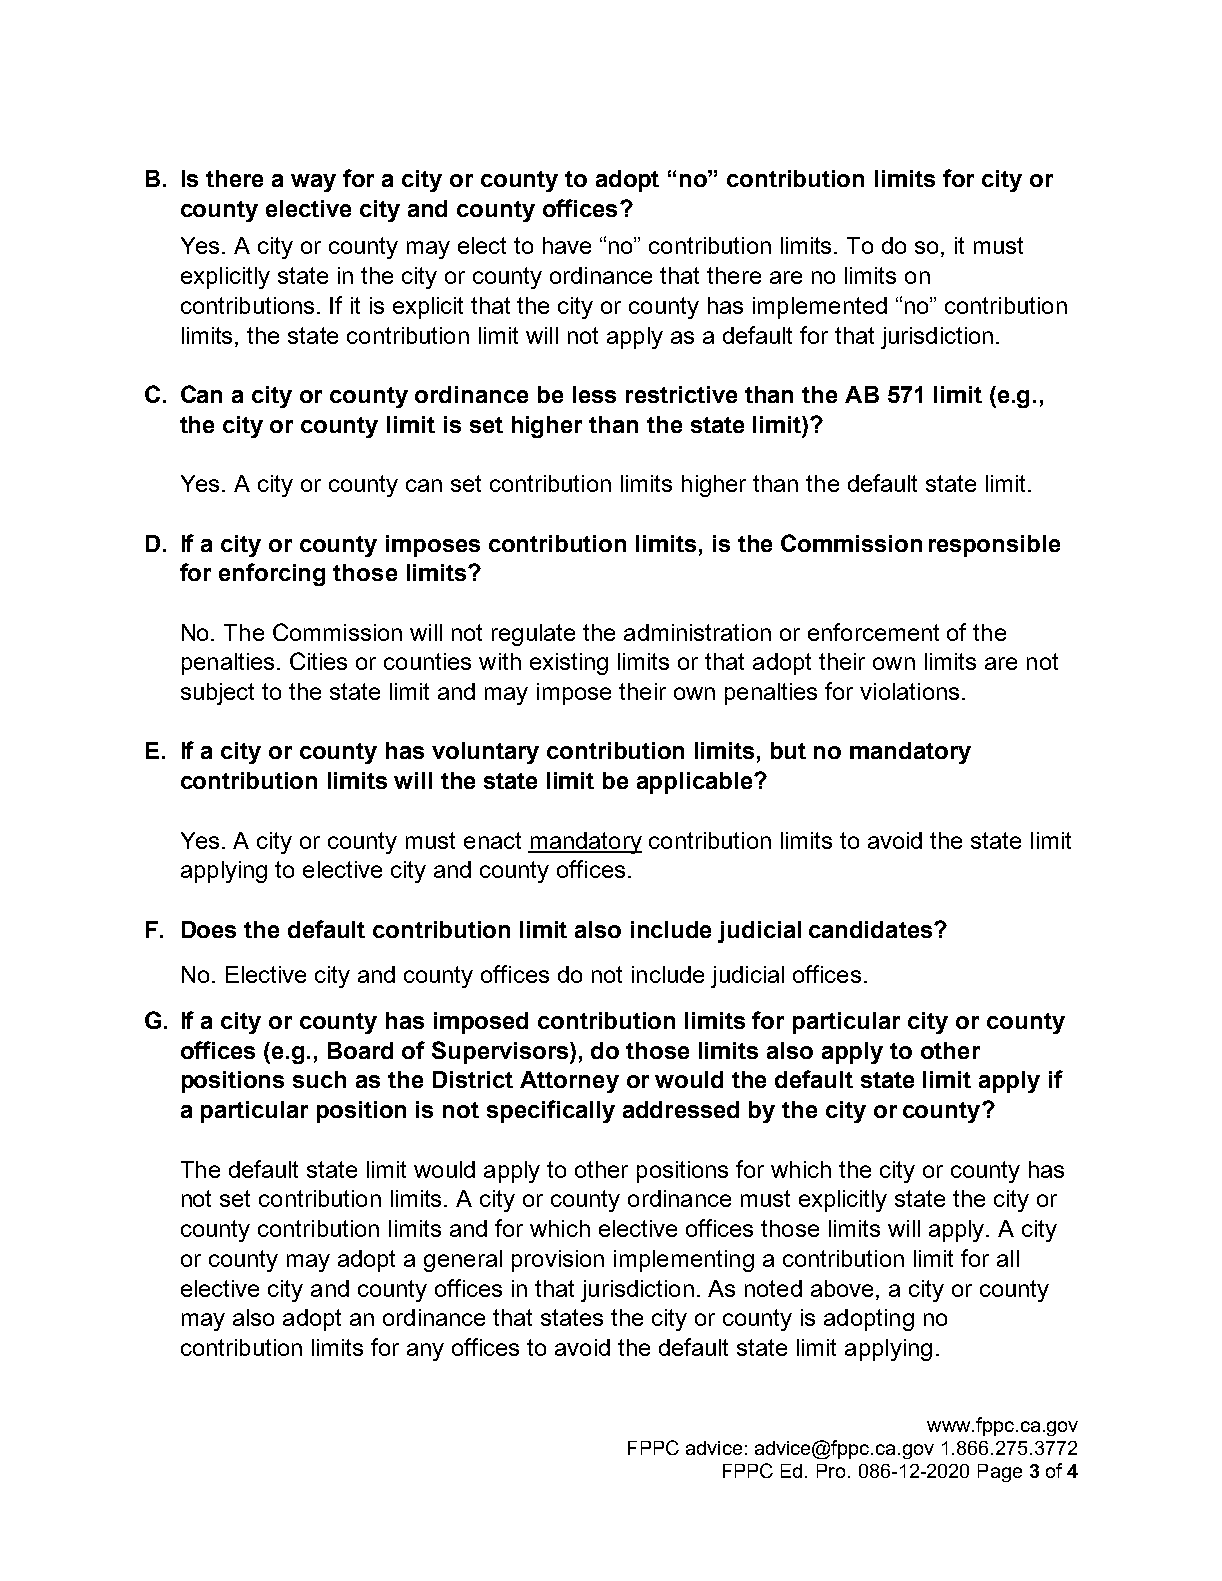 Image resolution: width=1222 pixels, height=1581 pixels. Describe the element at coordinates (567, 245) in the page. I see `have` at that location.
